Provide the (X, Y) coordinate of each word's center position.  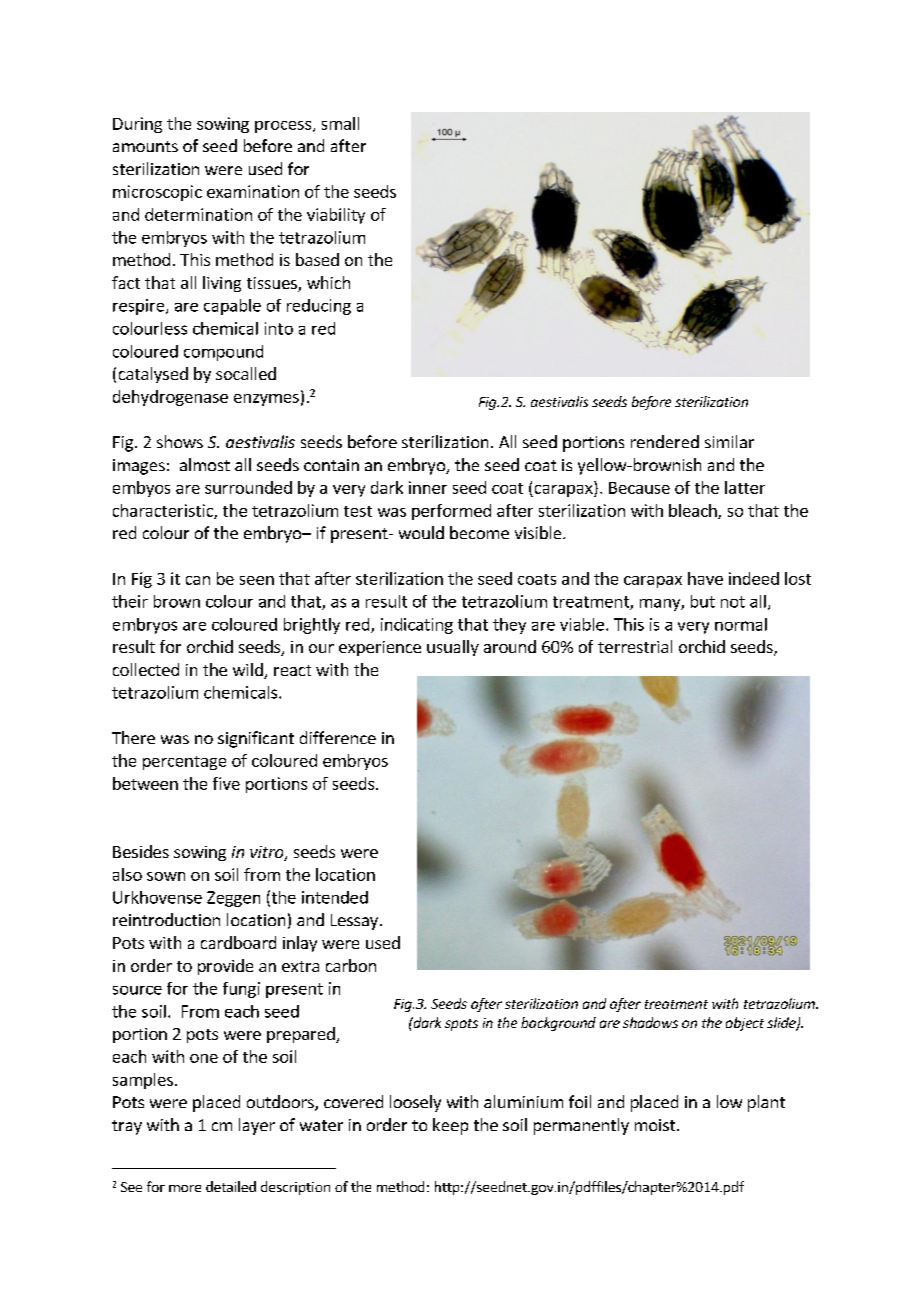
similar (729, 441)
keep (450, 1126)
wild (249, 671)
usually (453, 648)
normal (741, 624)
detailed (231, 1186)
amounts (145, 146)
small (340, 123)
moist (656, 1125)
